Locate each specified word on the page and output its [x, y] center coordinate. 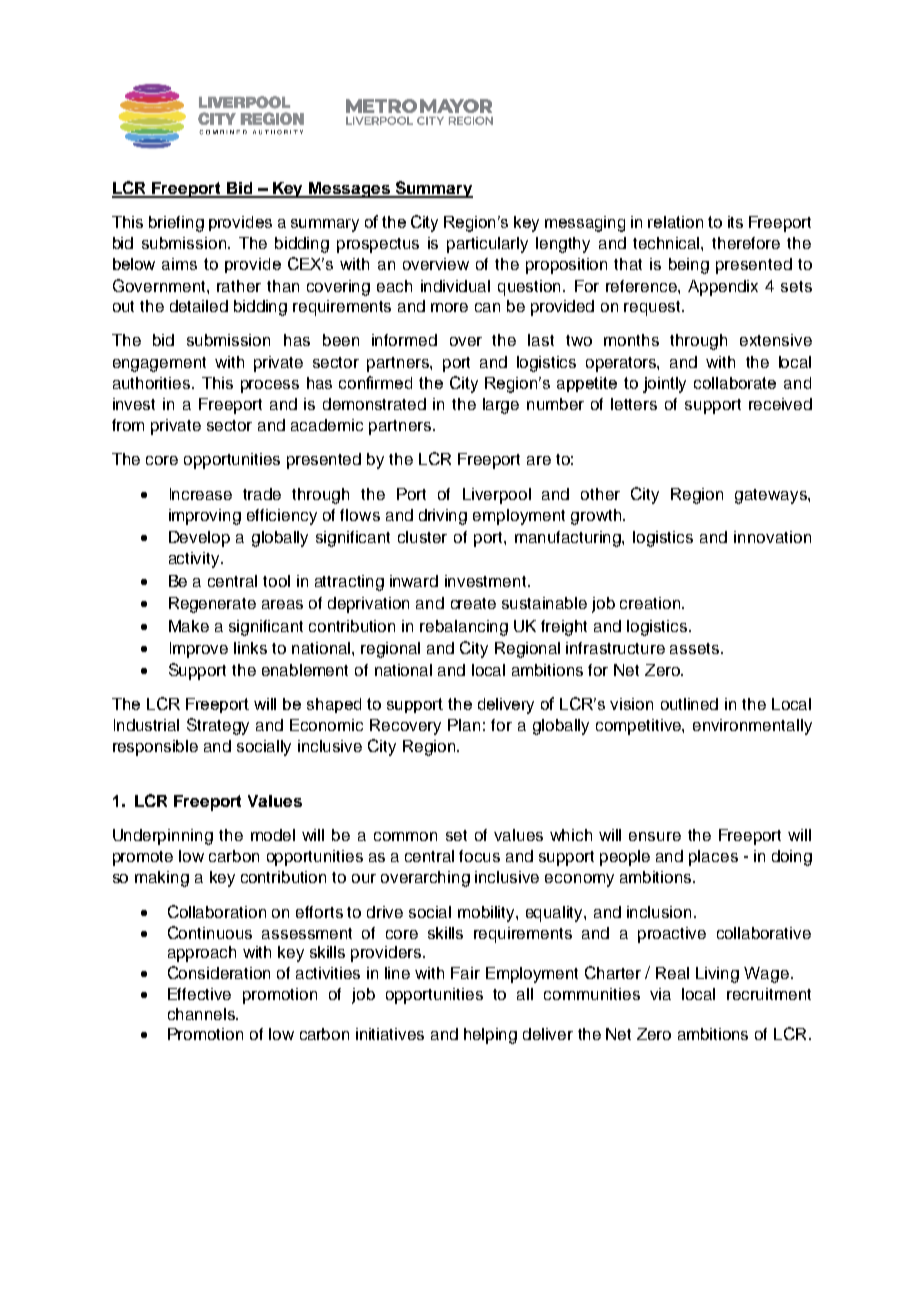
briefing [176, 224]
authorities [153, 383]
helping [490, 1036]
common [405, 836]
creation [651, 603]
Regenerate [212, 605]
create [473, 603]
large [501, 406]
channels [202, 1014]
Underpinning [163, 837]
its [735, 222]
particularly [487, 245]
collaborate [735, 383]
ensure [655, 836]
